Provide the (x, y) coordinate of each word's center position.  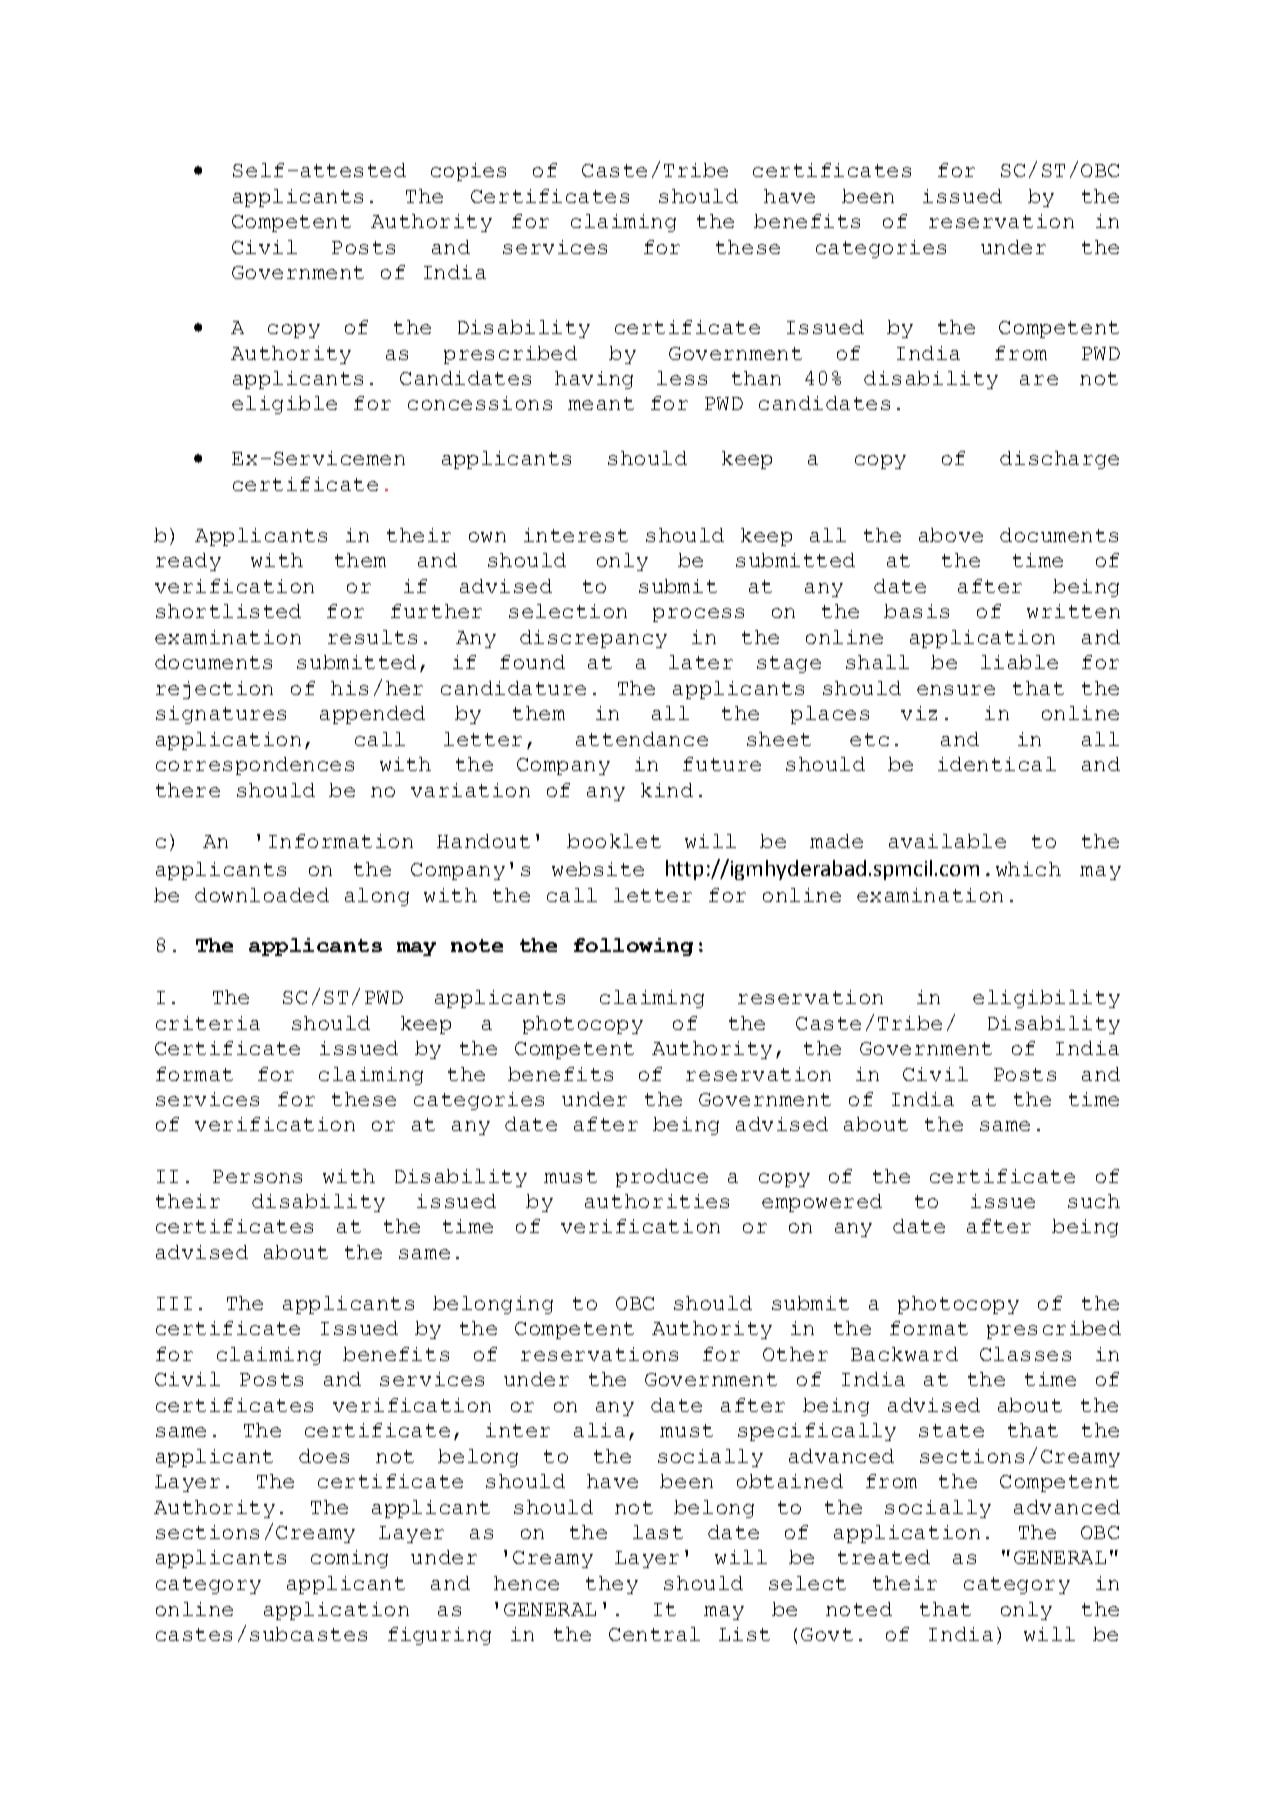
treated (884, 1557)
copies (468, 172)
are (1039, 380)
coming (349, 1559)
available (947, 841)
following (633, 947)
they (612, 1585)
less (682, 378)
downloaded (262, 895)
